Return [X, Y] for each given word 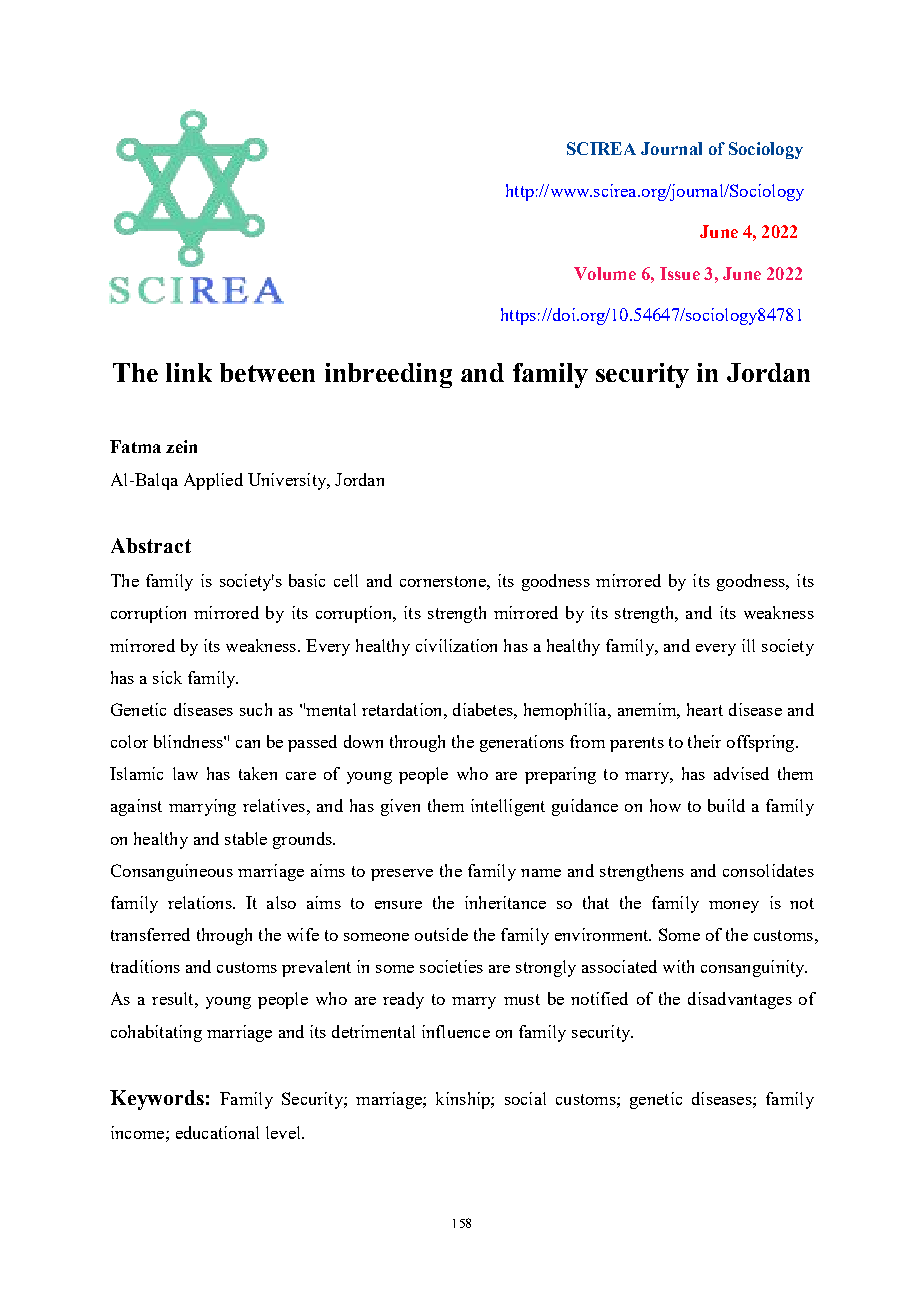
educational [217, 1132]
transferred [150, 934]
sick [167, 677]
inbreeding [388, 375]
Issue [680, 273]
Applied [213, 481]
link [189, 372]
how [665, 805]
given [400, 807]
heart [705, 709]
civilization [456, 645]
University [288, 481]
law [185, 773]
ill [748, 645]
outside [441, 934]
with [678, 966]
